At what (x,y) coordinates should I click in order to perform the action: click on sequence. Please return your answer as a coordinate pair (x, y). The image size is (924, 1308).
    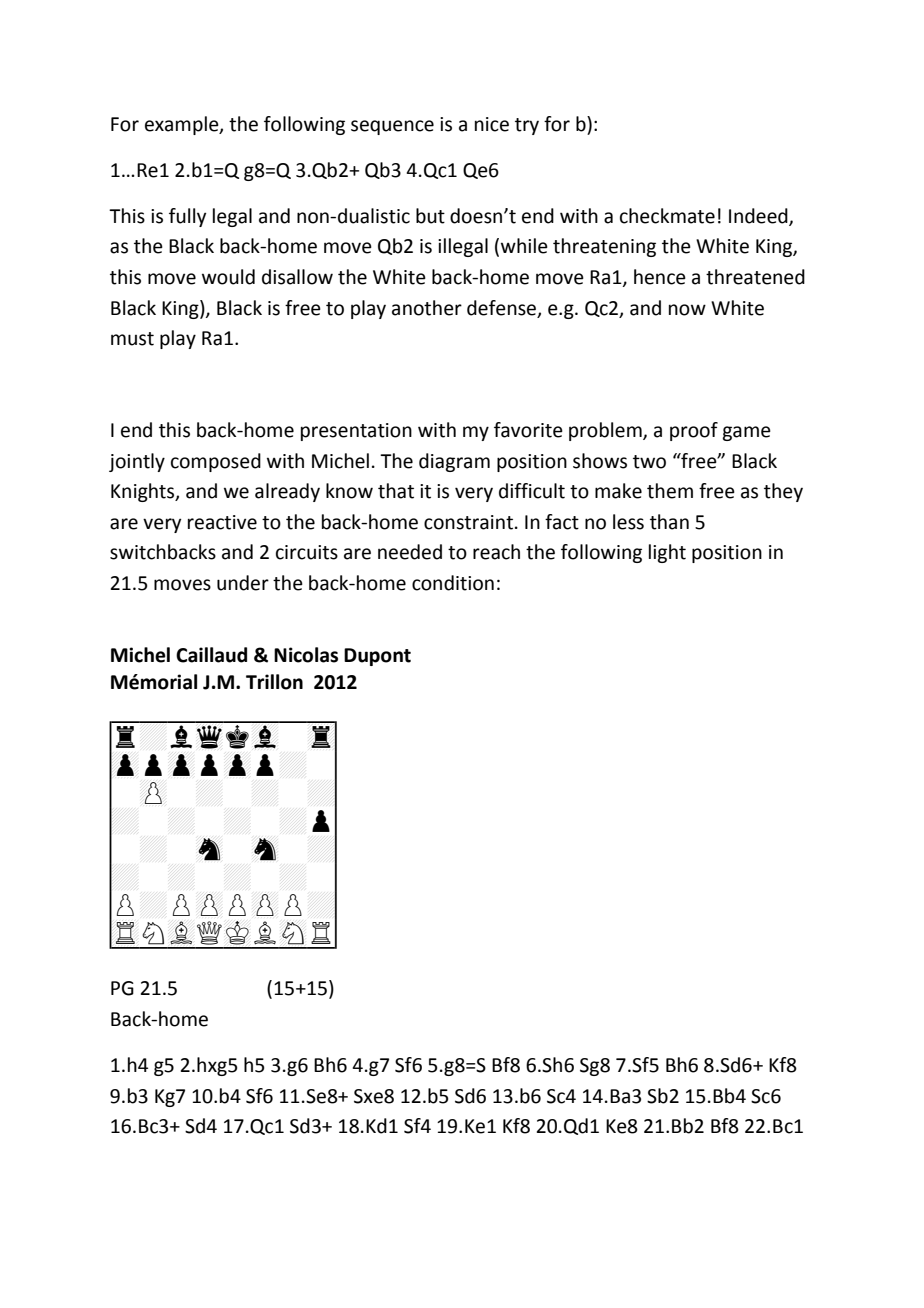
    Looking at the image, I should click on (392, 127).
